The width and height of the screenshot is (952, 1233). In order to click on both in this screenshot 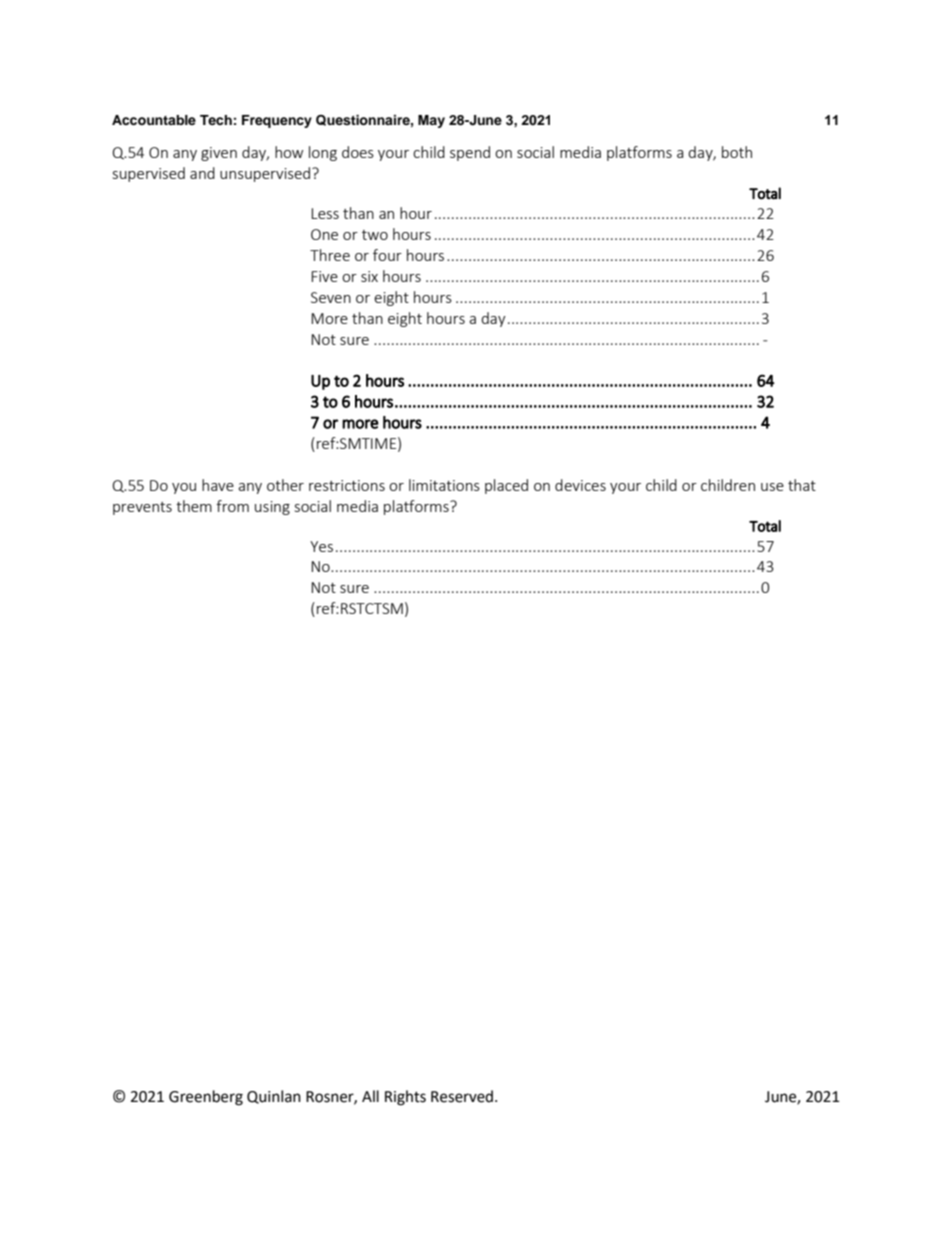, I will do `click(737, 152)`.
